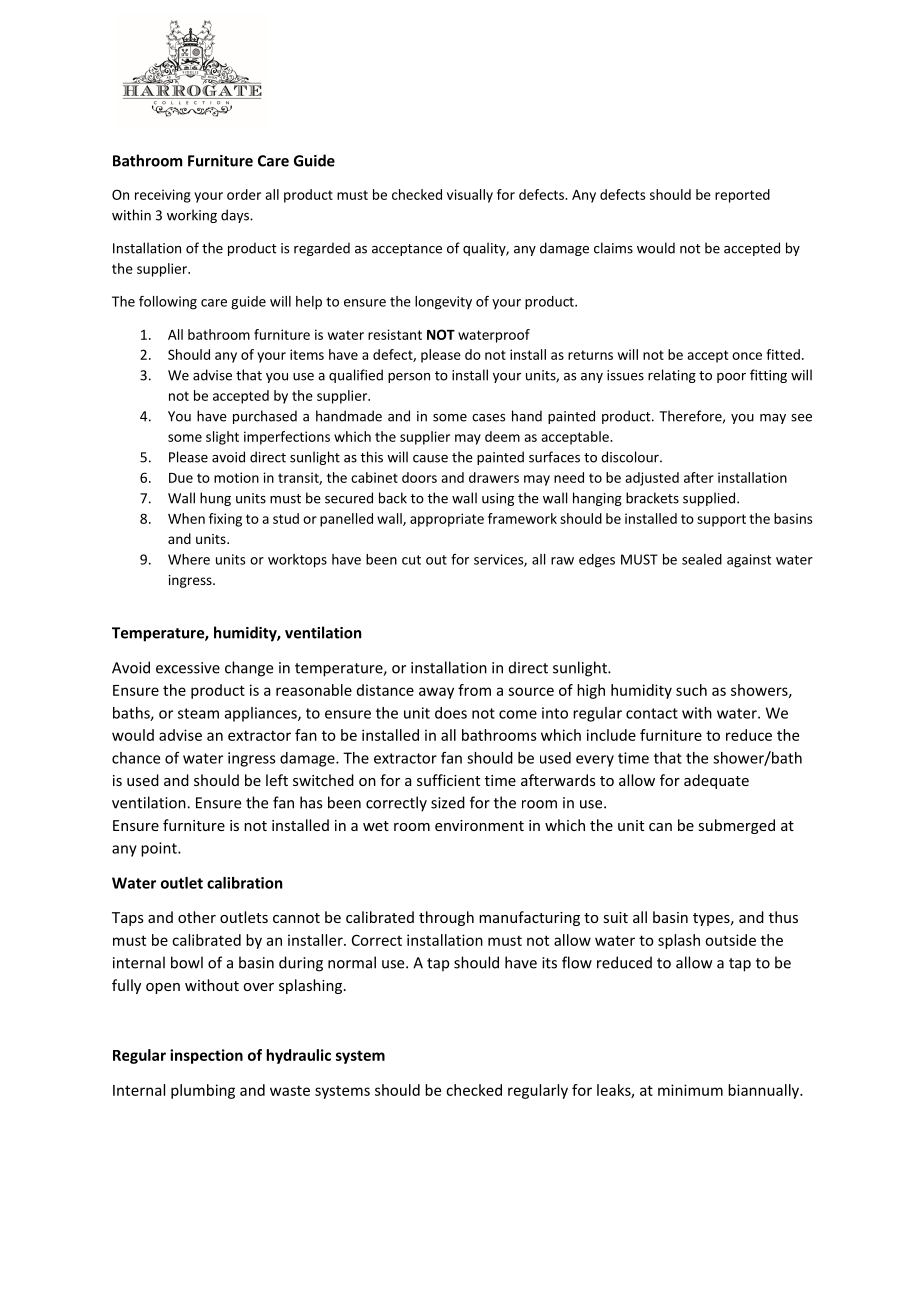 This image has height=1308, width=924. I want to click on adequate, so click(716, 781).
